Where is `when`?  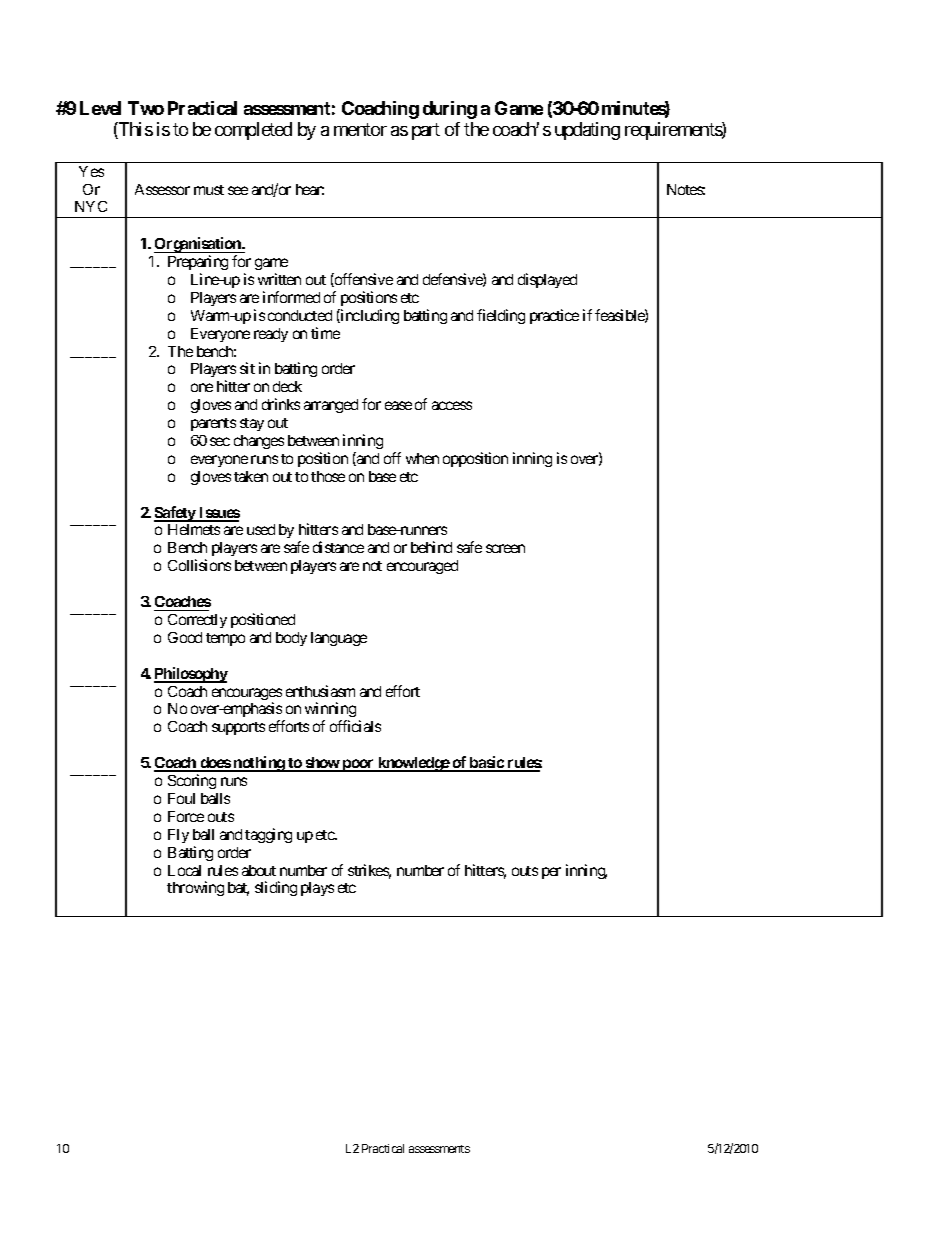 when is located at coordinates (422, 458).
